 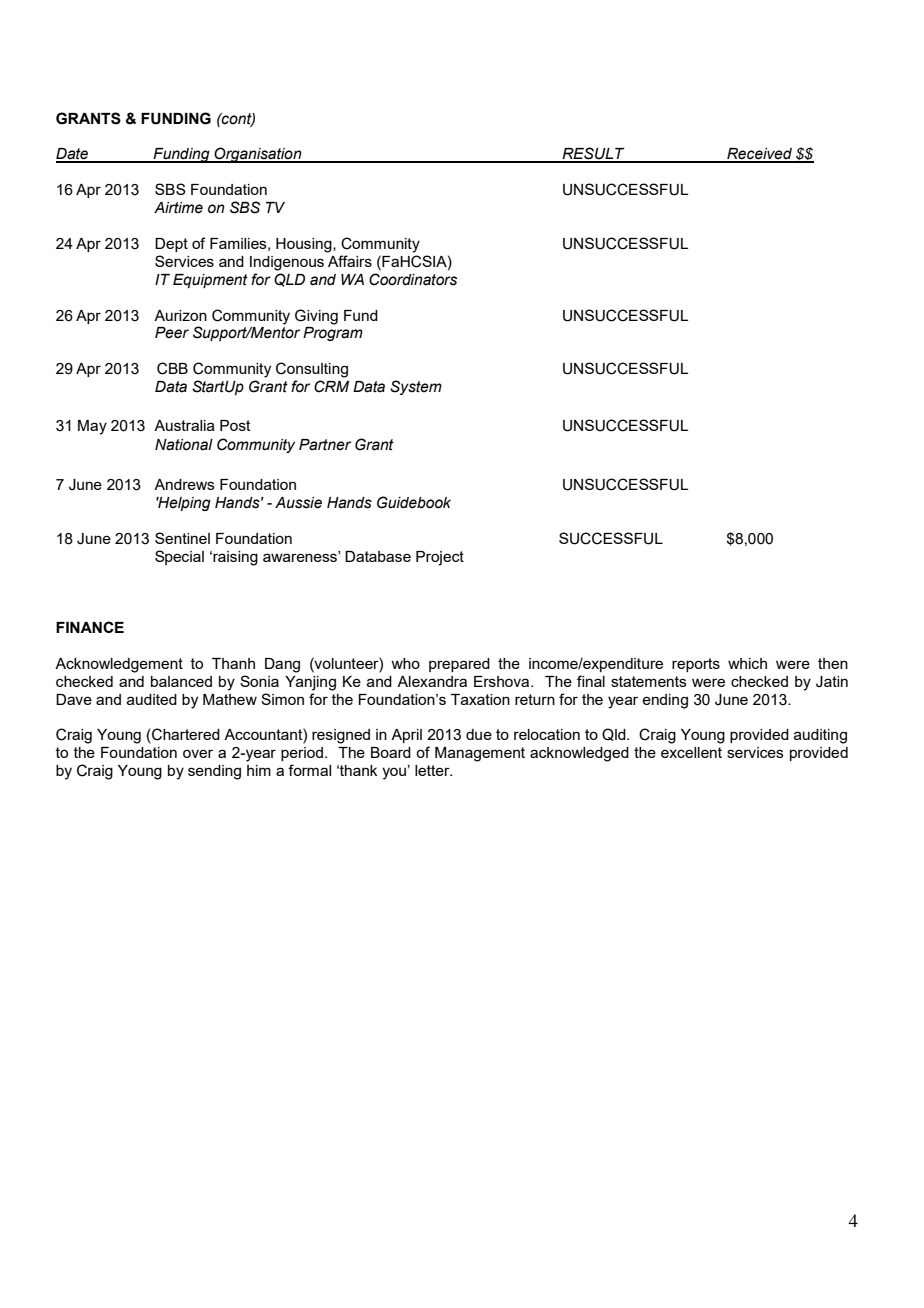 What do you see at coordinates (480, 754) in the image?
I see `Management` at bounding box center [480, 754].
